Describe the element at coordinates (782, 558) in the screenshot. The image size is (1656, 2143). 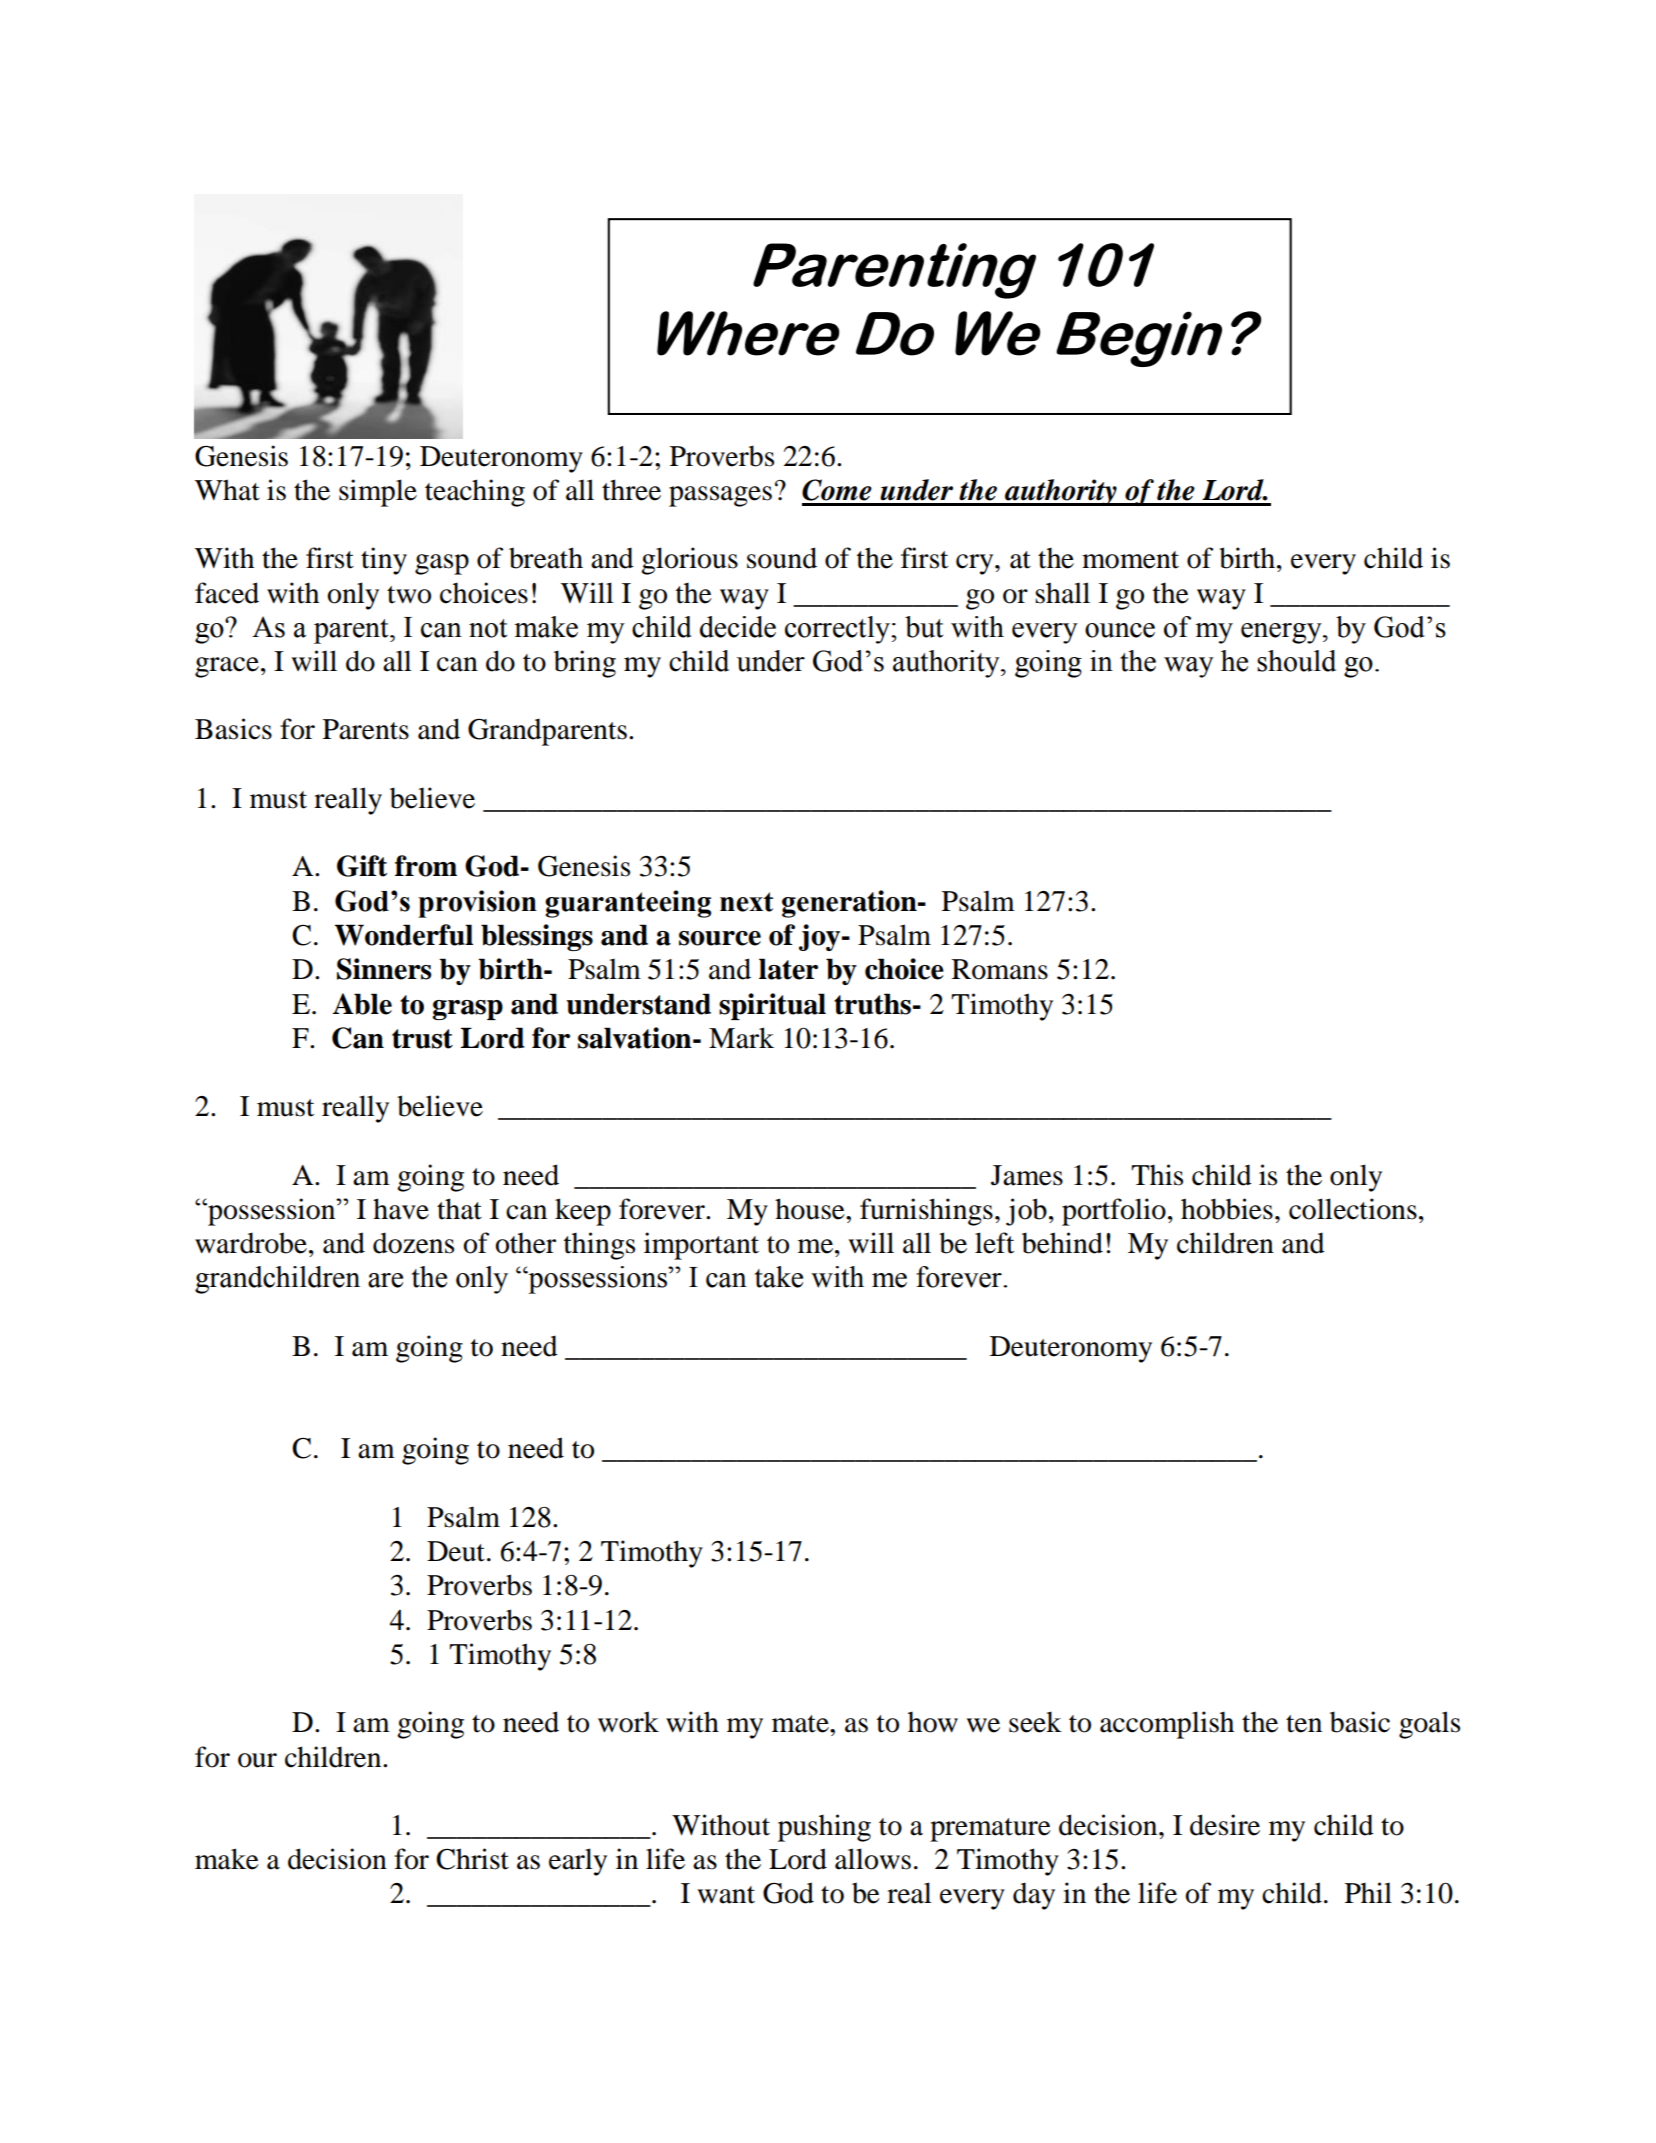
I see `sound` at that location.
